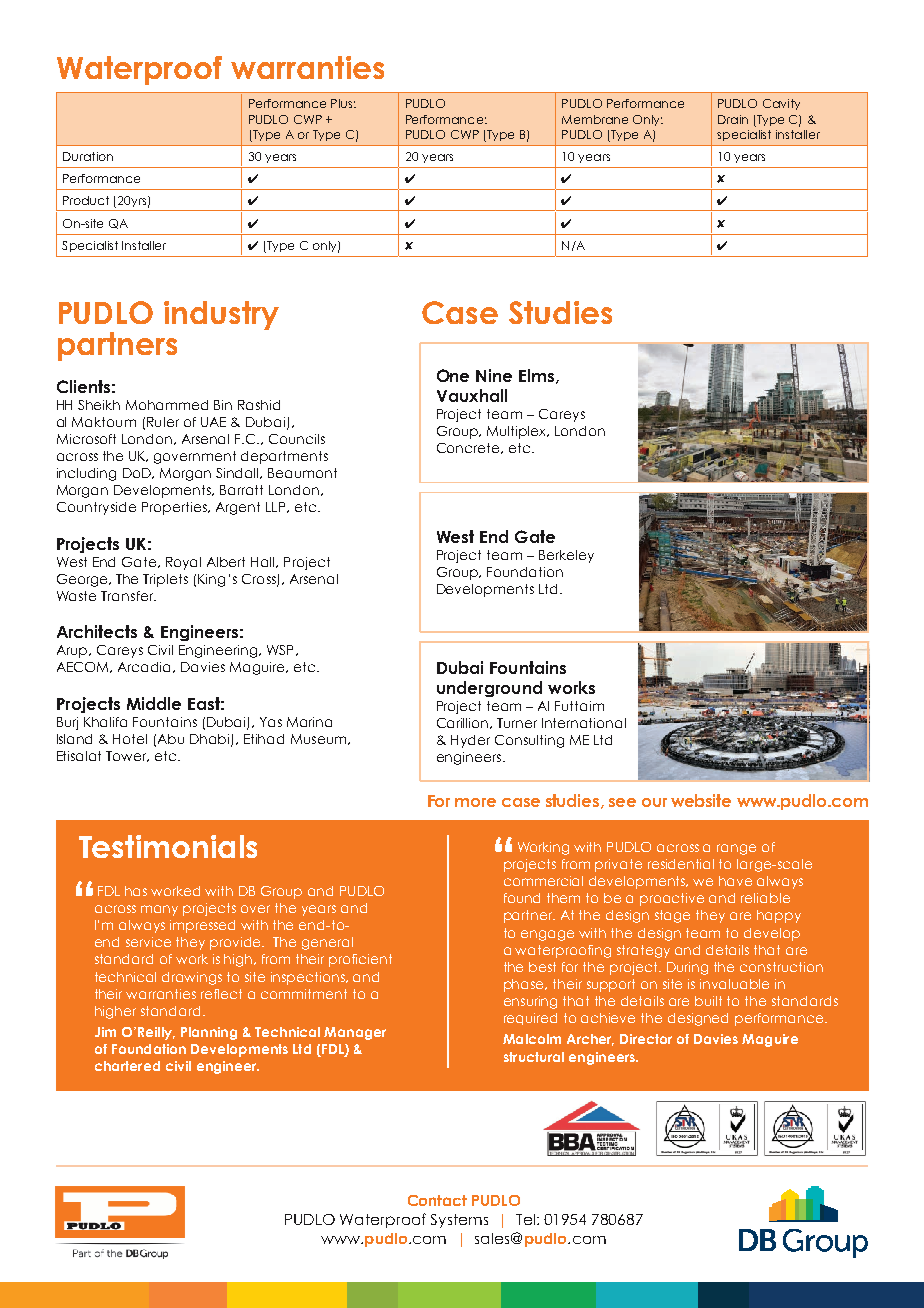 The width and height of the screenshot is (924, 1308). I want to click on Drain, so click(733, 119).
